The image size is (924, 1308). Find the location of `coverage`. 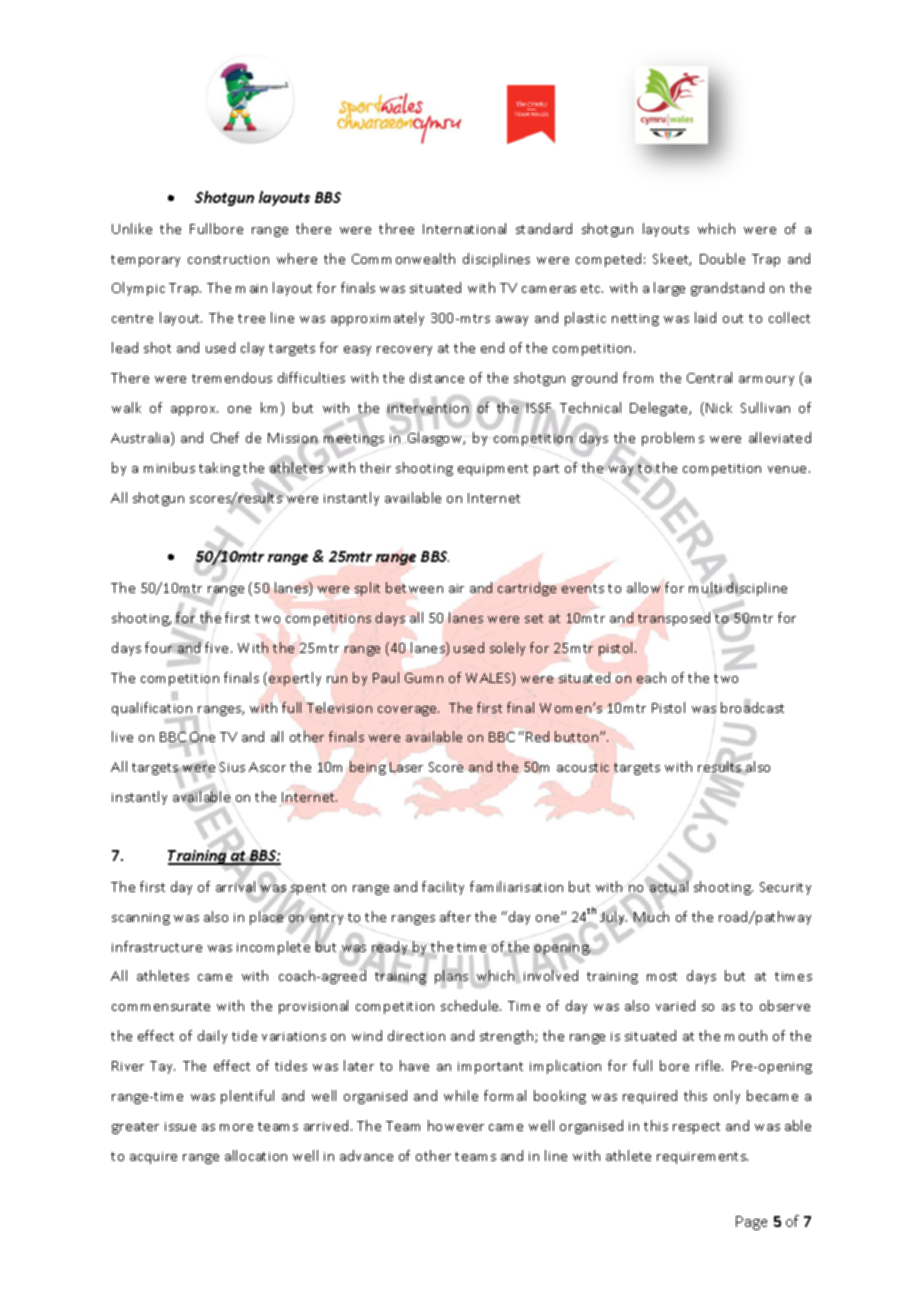

coverage is located at coordinates (408, 711).
